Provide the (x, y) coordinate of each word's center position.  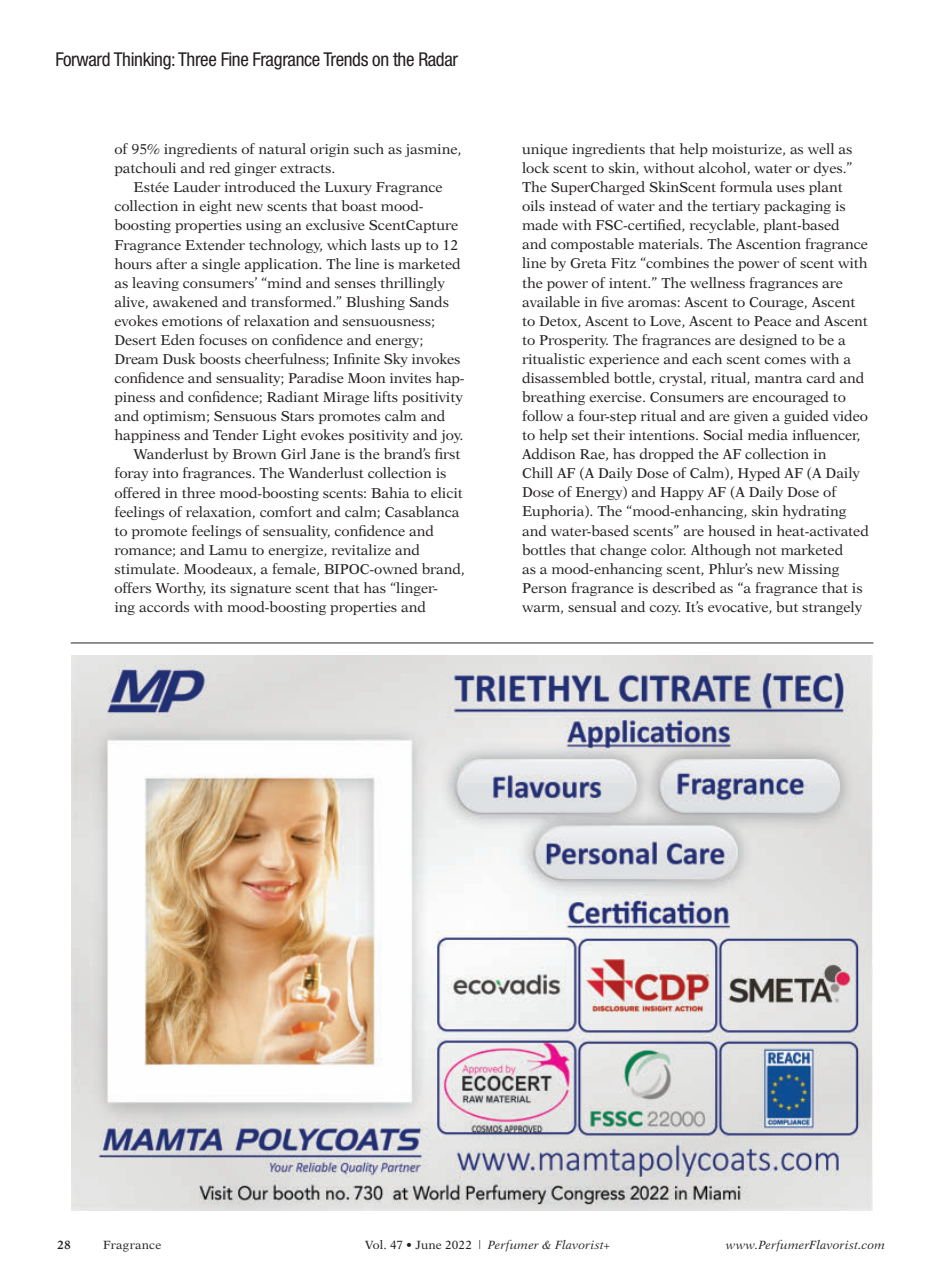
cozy (665, 610)
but (787, 606)
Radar (438, 59)
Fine (234, 59)
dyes (829, 169)
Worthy (180, 589)
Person (544, 588)
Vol (375, 1244)
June (428, 1244)
